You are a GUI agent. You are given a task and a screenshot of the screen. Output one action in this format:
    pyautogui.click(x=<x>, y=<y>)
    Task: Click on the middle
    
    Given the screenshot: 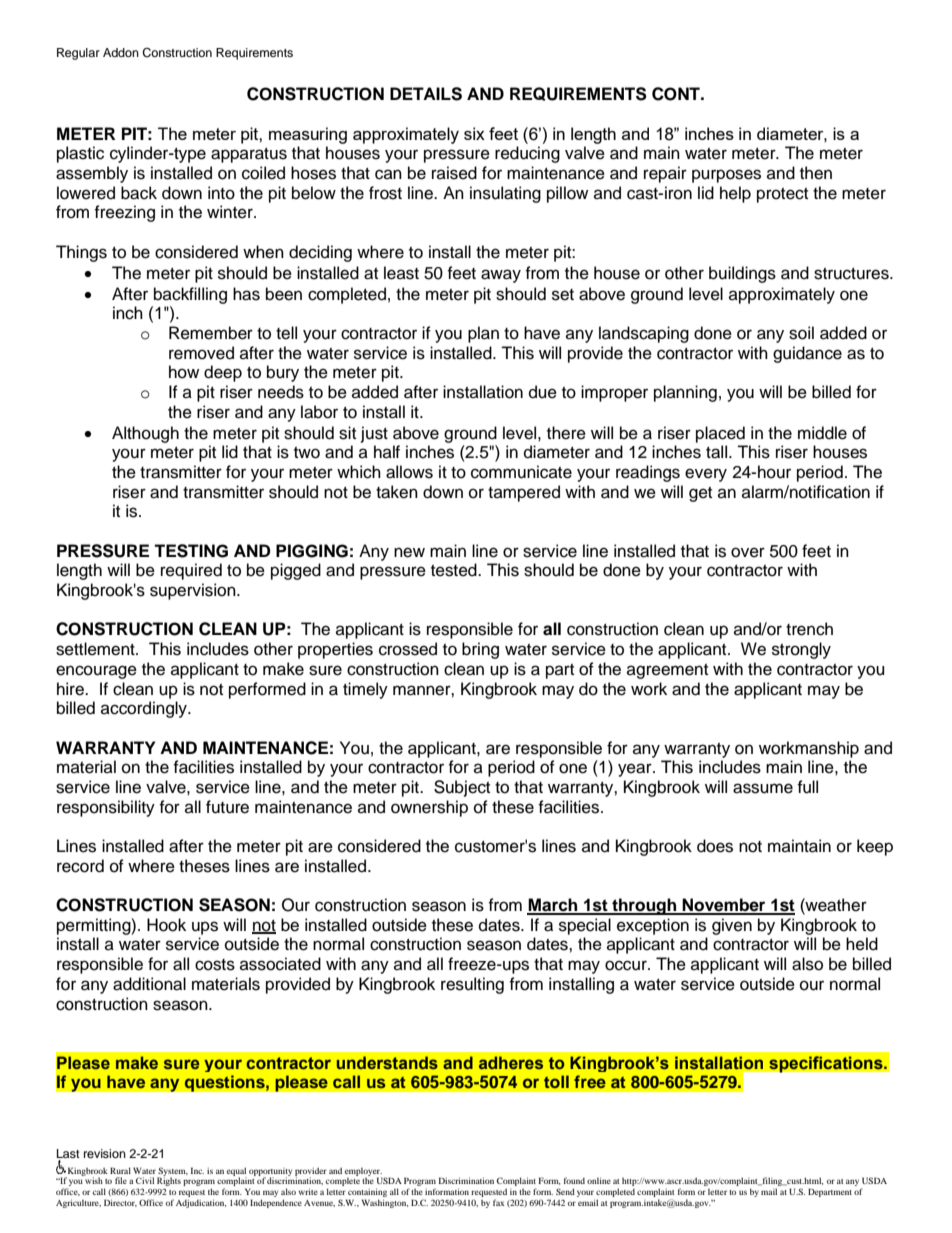 What is the action you would take?
    pyautogui.click(x=822, y=433)
